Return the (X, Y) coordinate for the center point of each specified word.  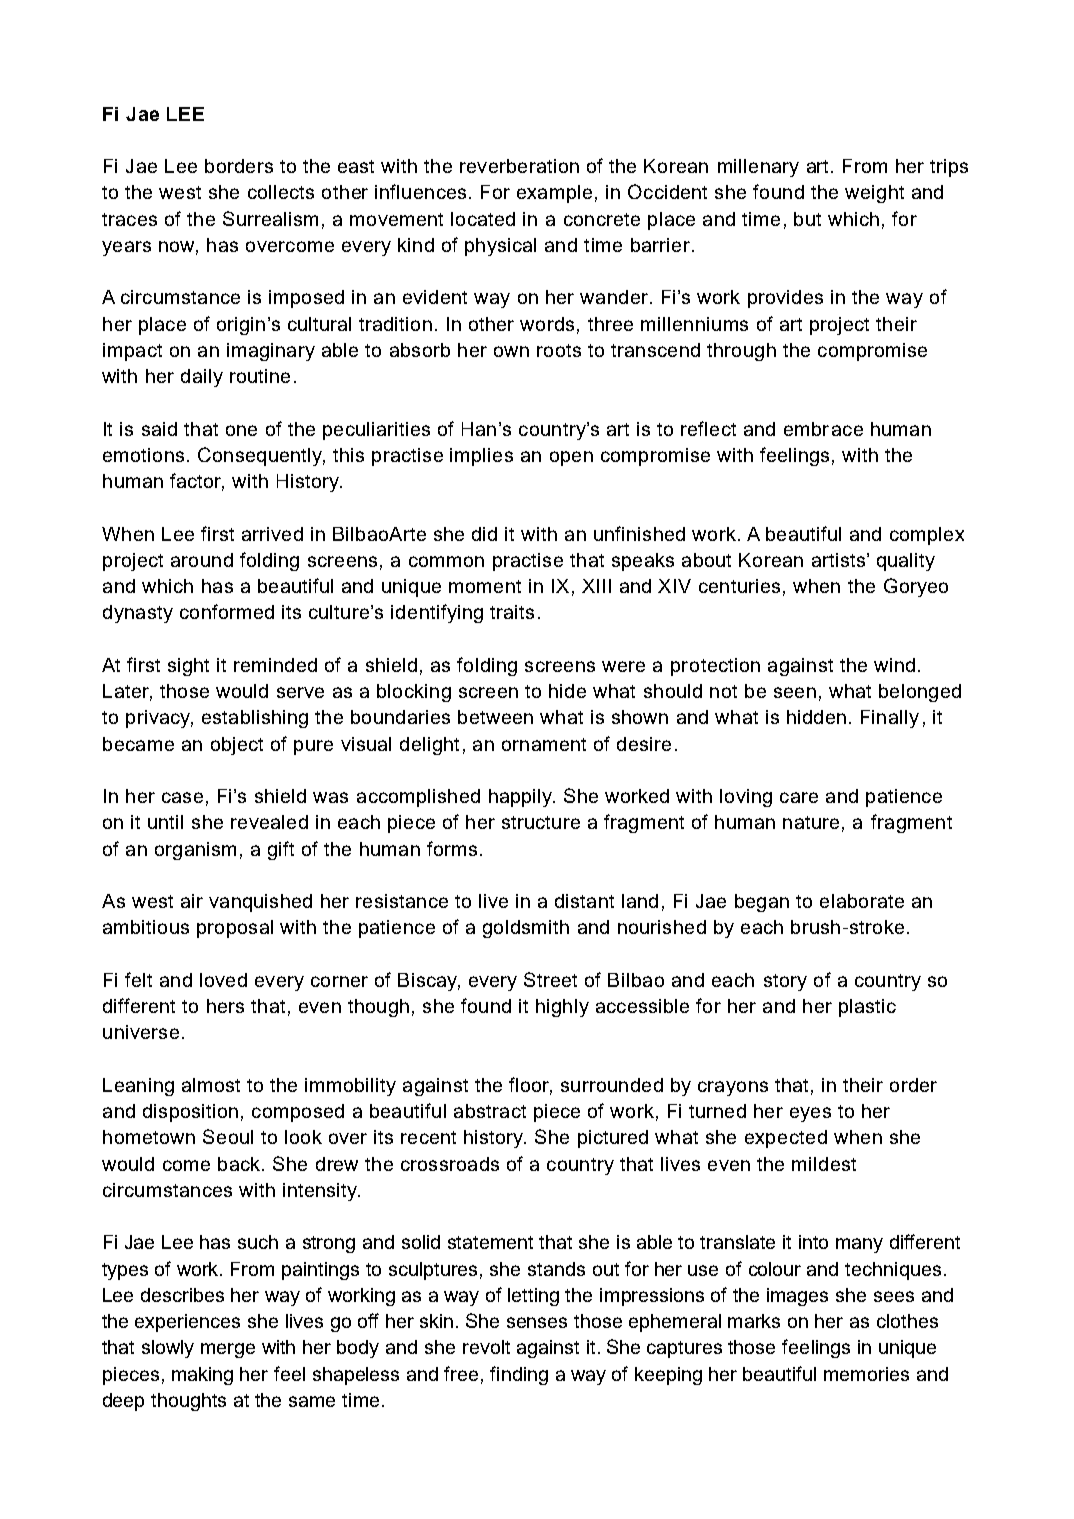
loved (223, 980)
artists (838, 560)
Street (550, 979)
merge (228, 1350)
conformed (227, 611)
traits (512, 612)
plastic (867, 1008)
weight (874, 194)
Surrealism (270, 218)
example (554, 194)
